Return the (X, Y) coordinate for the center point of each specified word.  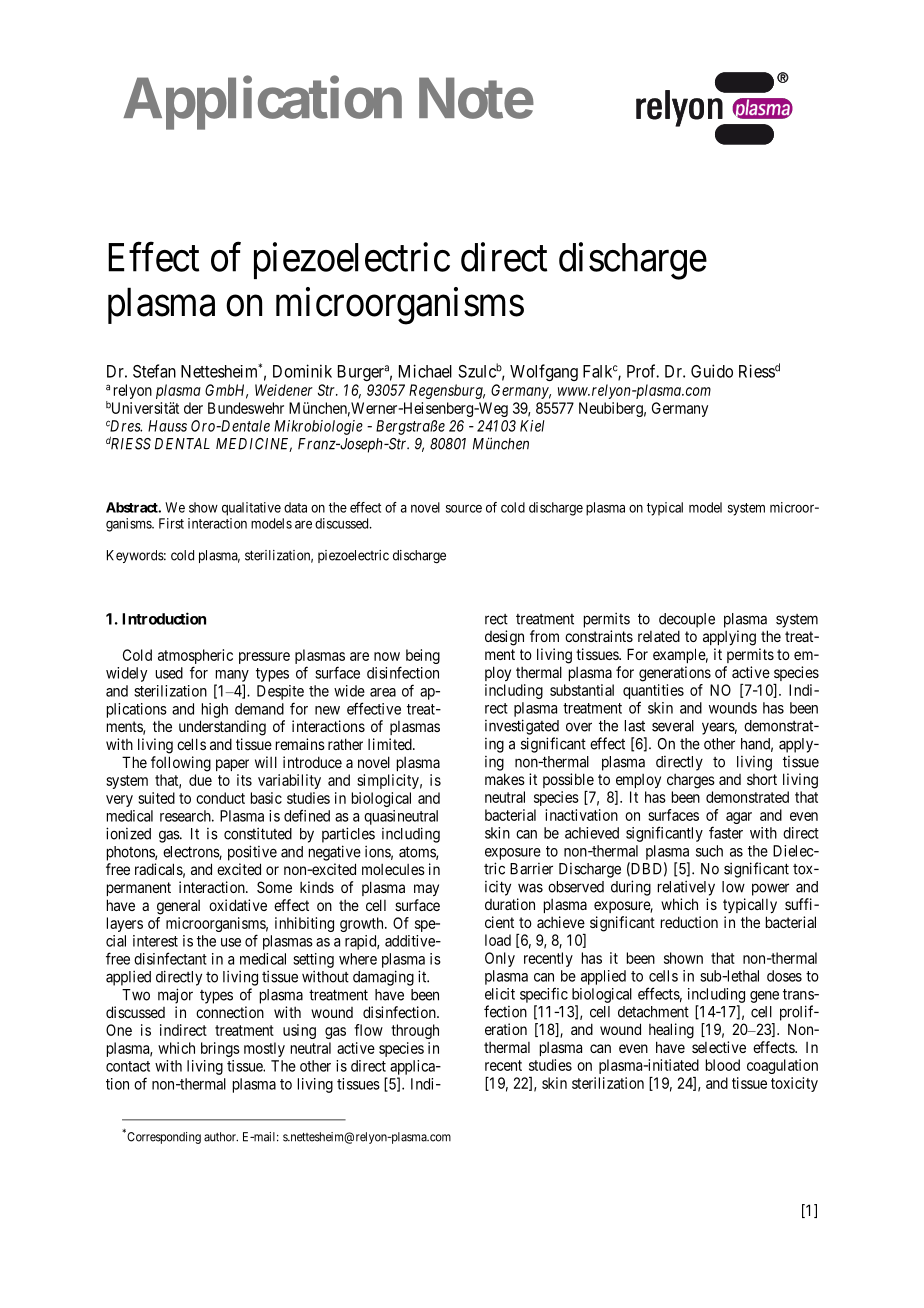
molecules (393, 869)
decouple (687, 620)
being (423, 656)
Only (500, 959)
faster (726, 832)
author (221, 1137)
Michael (425, 371)
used (169, 673)
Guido (712, 371)
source (464, 508)
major (175, 996)
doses (784, 976)
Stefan (154, 371)
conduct (220, 798)
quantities (653, 693)
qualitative (251, 509)
